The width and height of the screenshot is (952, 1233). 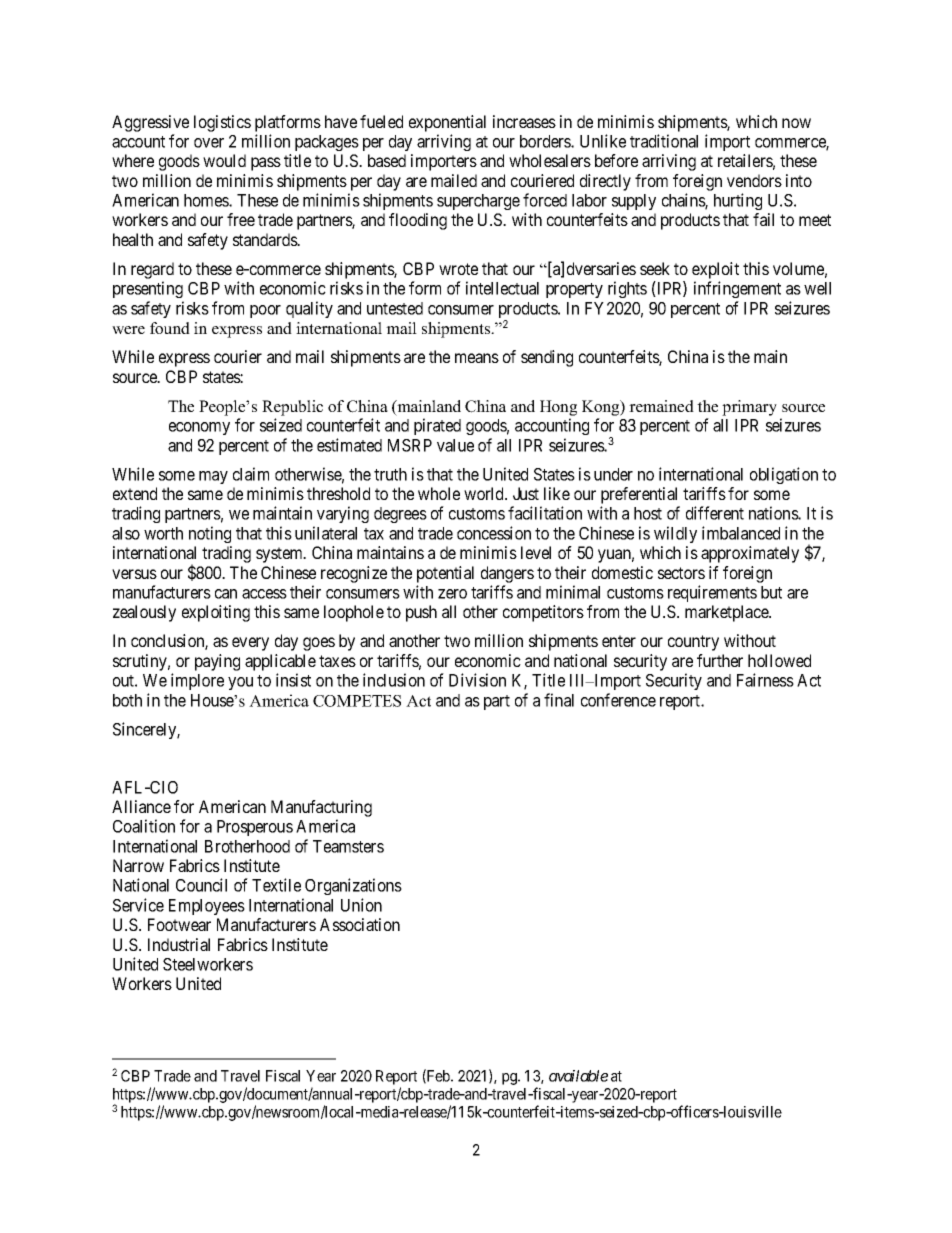 What do you see at coordinates (452, 594) in the screenshot?
I see `zero` at bounding box center [452, 594].
